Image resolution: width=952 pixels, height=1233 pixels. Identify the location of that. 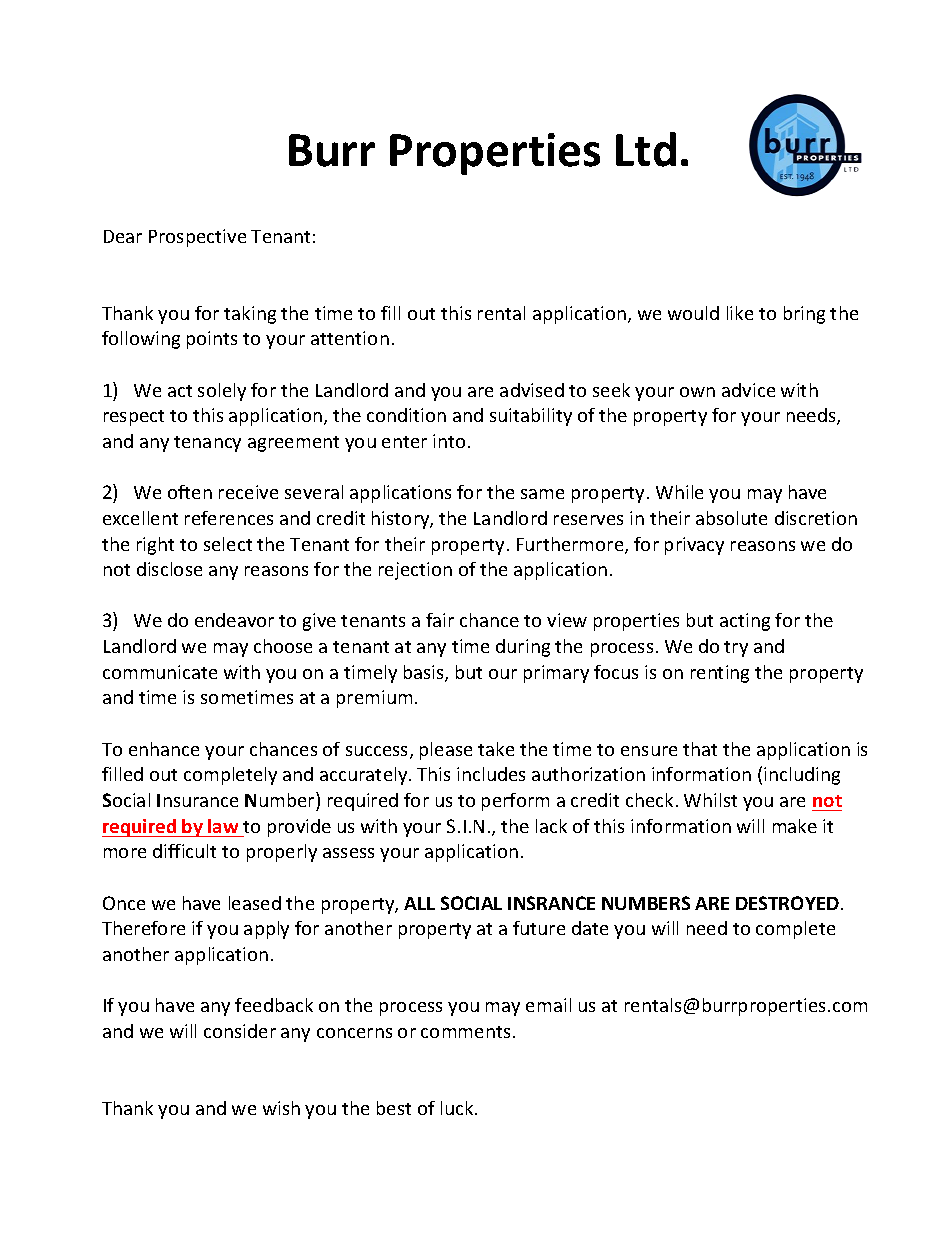
(700, 749).
